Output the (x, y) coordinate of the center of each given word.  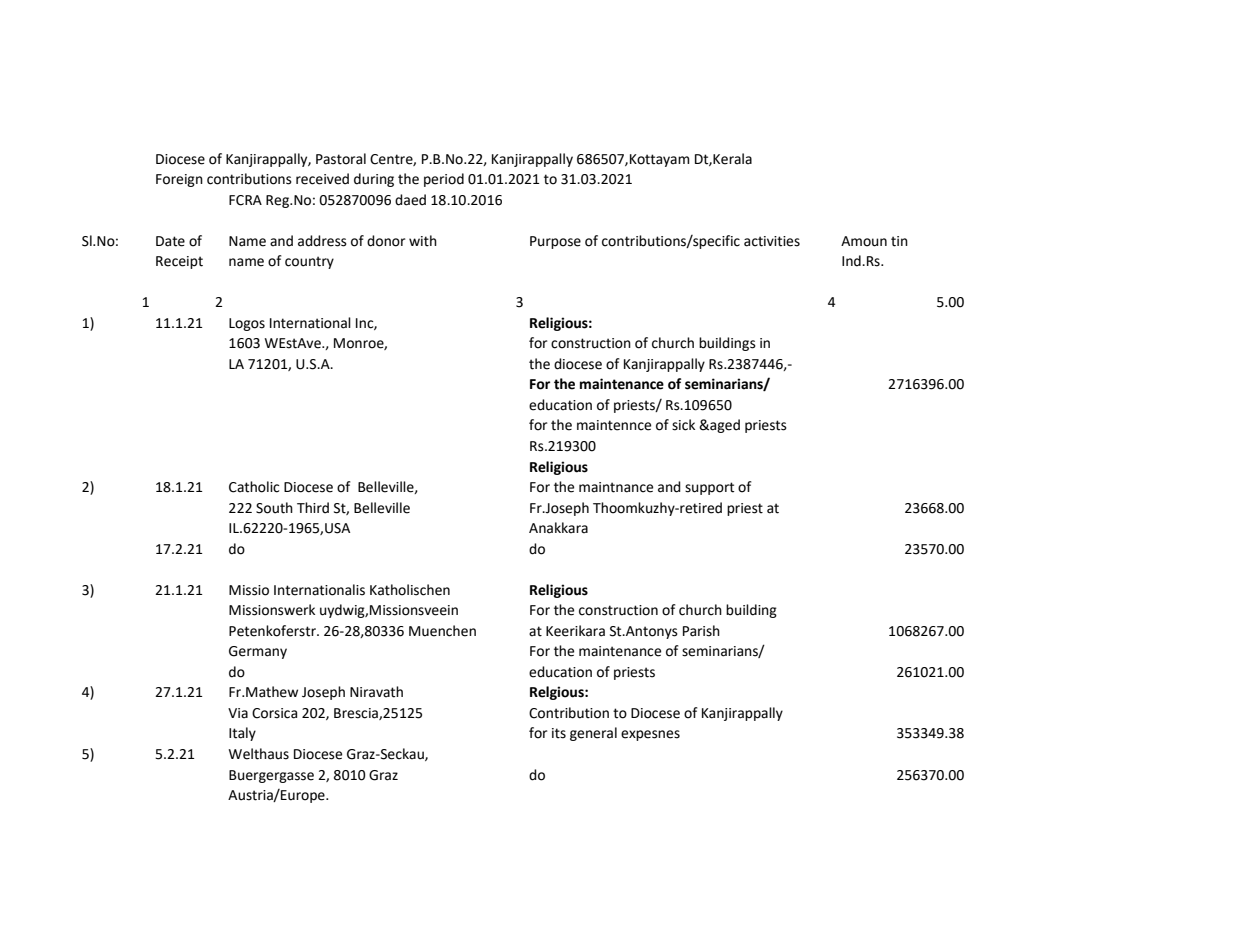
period (444, 180)
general (593, 734)
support (709, 488)
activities (772, 241)
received (322, 179)
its (559, 733)
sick (683, 425)
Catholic (254, 487)
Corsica (274, 713)
